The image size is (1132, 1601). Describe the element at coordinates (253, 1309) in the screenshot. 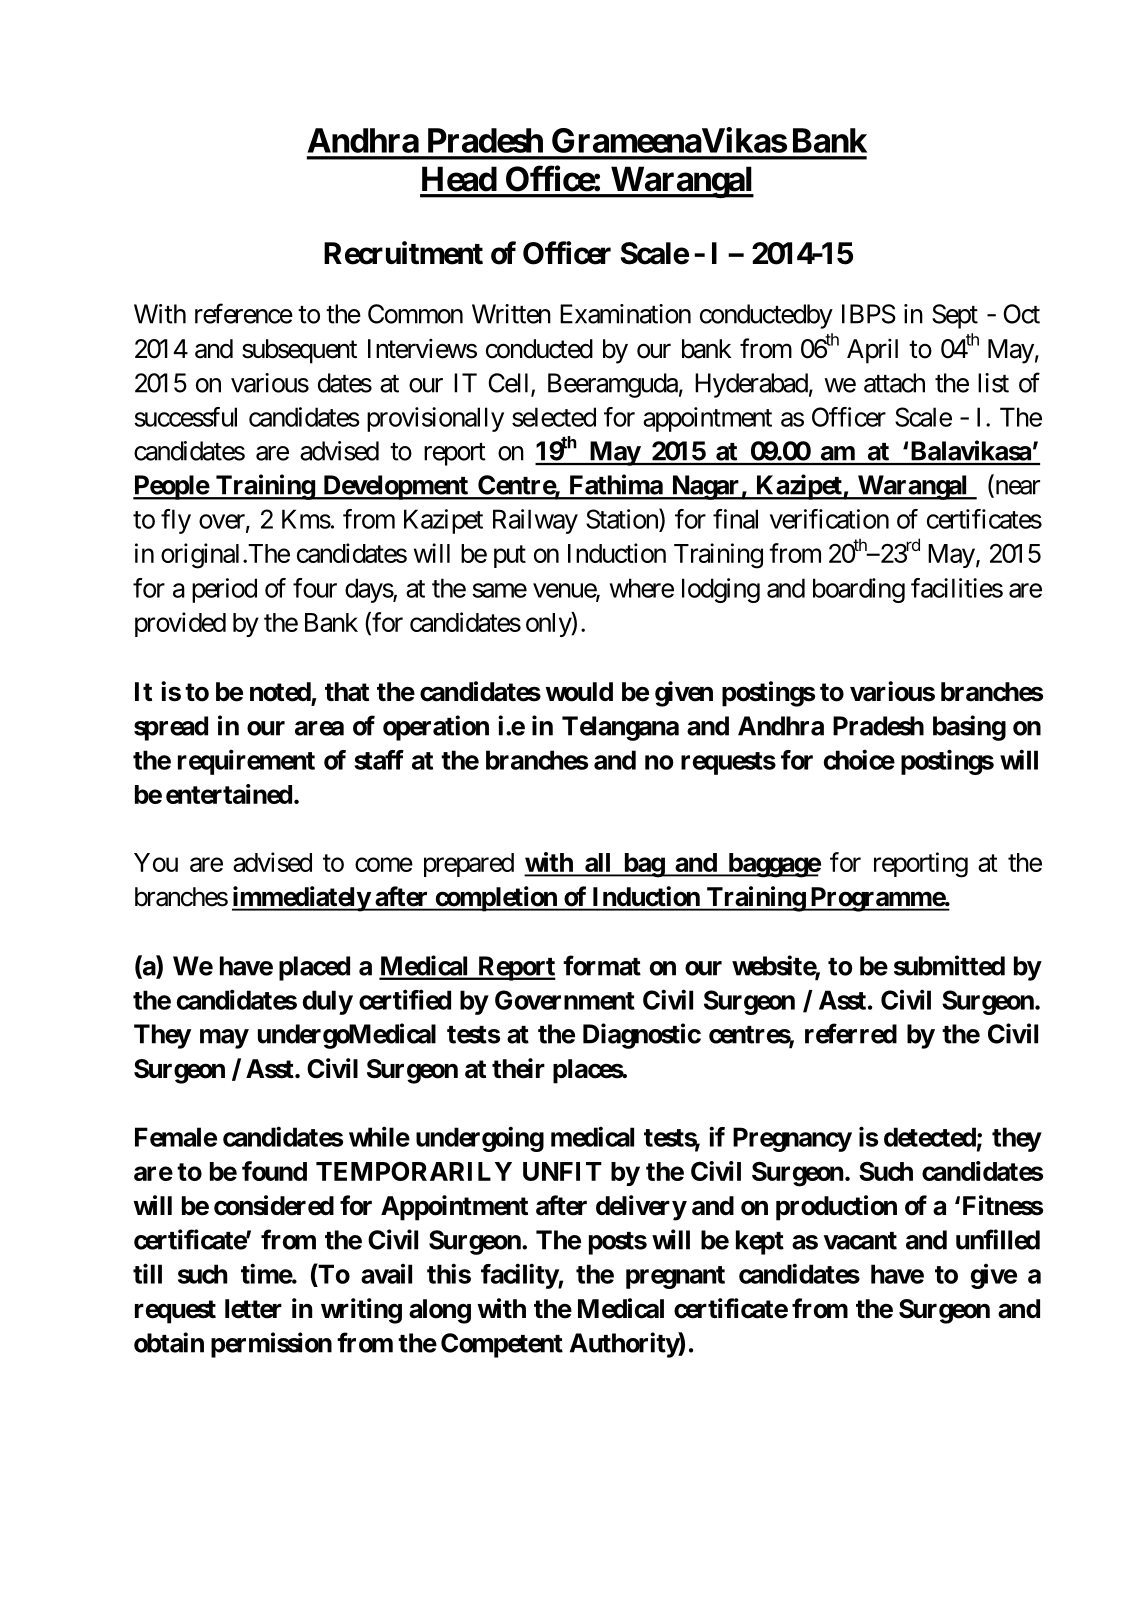

I see `letter` at that location.
